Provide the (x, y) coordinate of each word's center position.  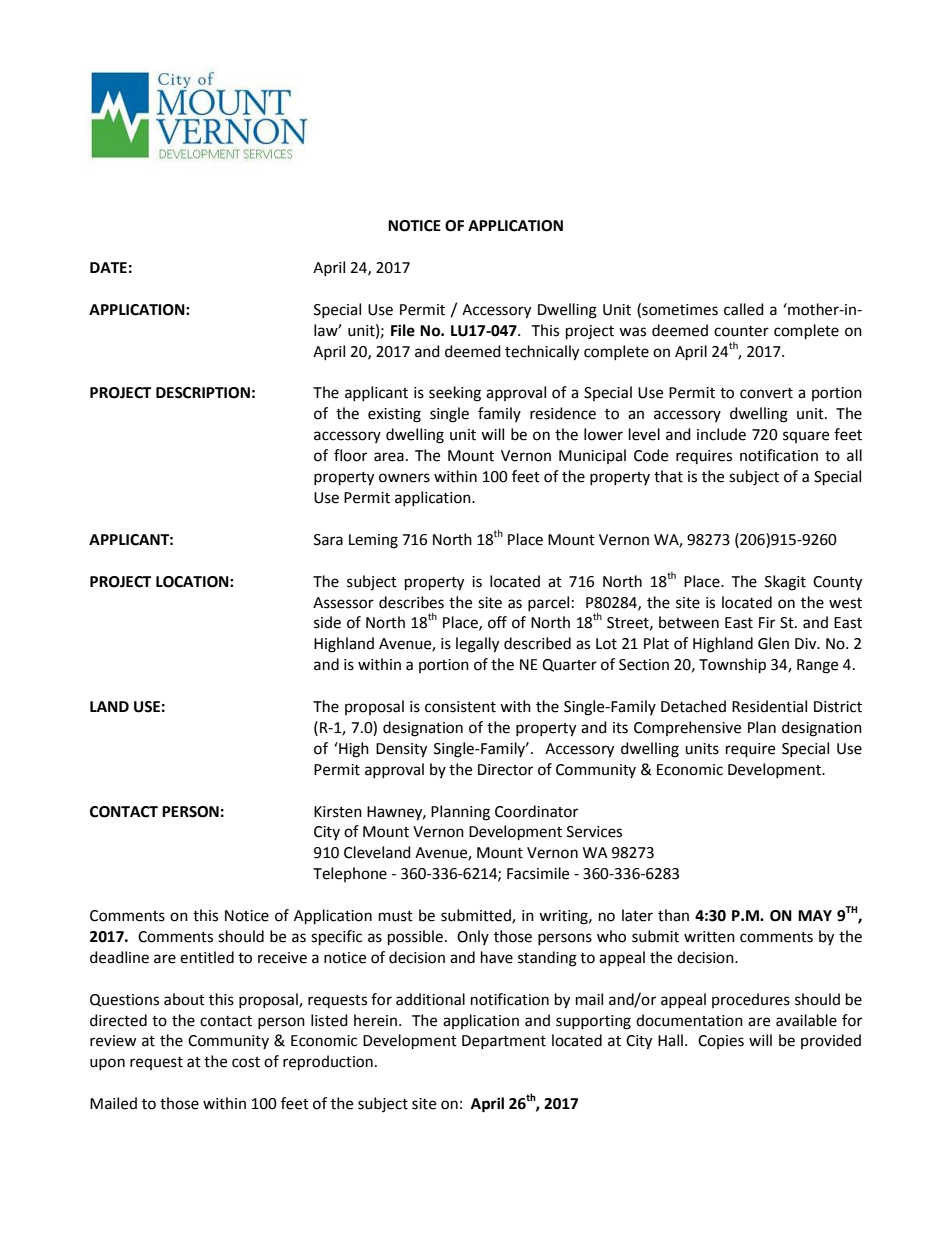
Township (732, 666)
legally (477, 645)
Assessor (343, 603)
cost (246, 1062)
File (403, 330)
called (744, 309)
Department (504, 1042)
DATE (108, 267)
